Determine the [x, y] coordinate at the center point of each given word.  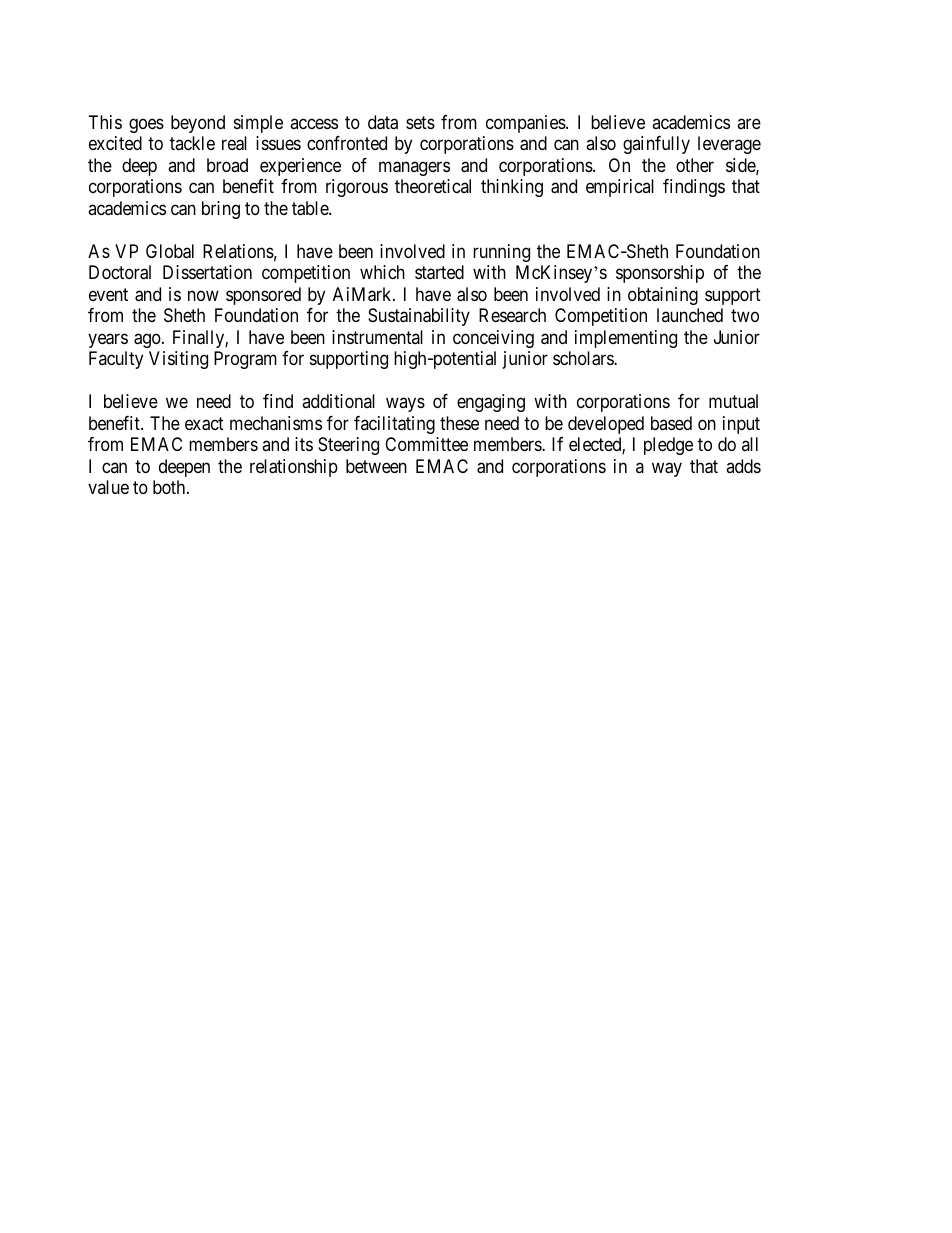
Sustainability [419, 317]
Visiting [178, 360]
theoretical [433, 186]
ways [405, 405]
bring [221, 210]
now [203, 295]
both [170, 487]
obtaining [663, 296]
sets [420, 122]
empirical [620, 188]
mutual [733, 401]
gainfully [656, 145]
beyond [198, 124]
